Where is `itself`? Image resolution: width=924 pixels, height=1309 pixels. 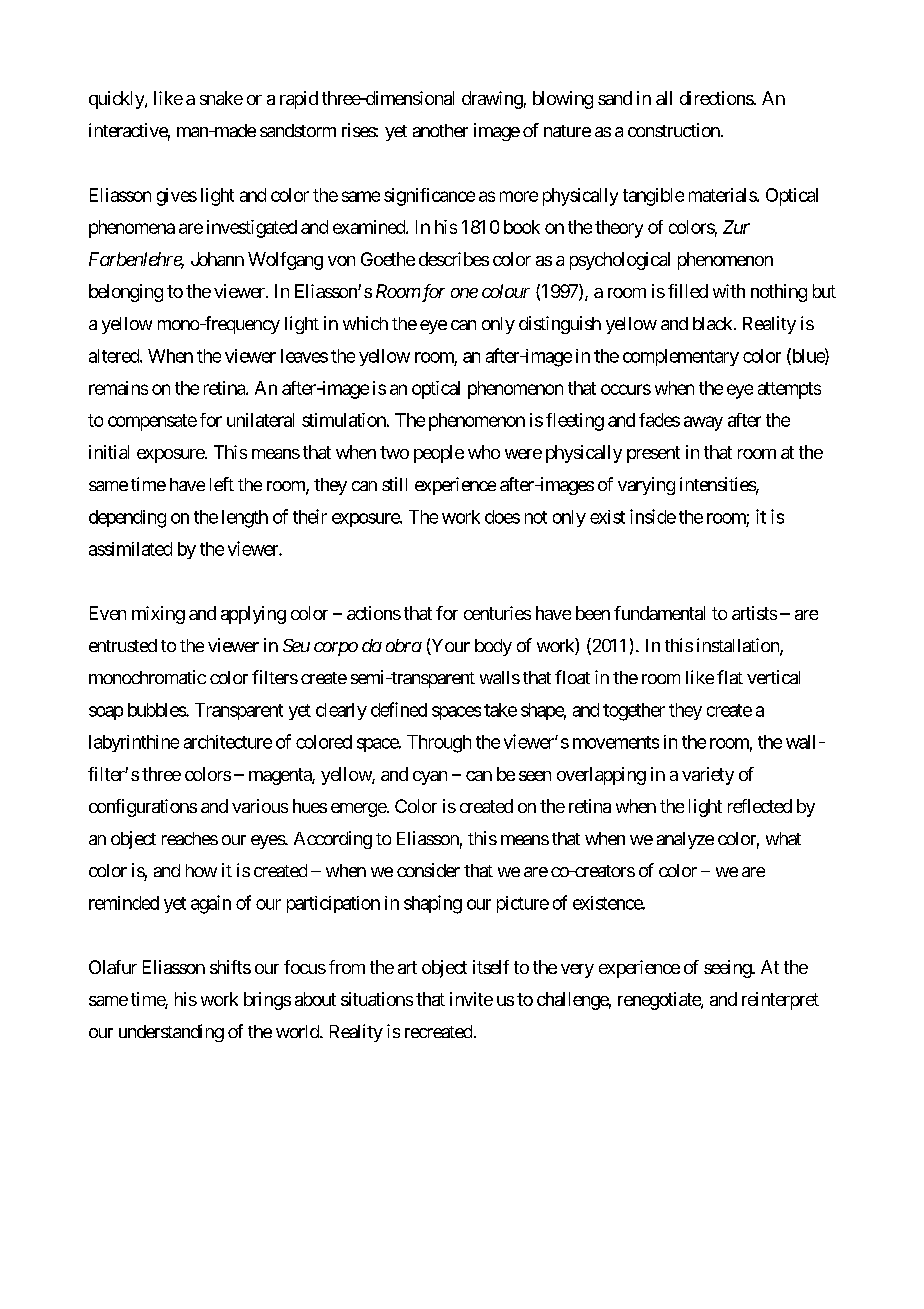 itself is located at coordinates (491, 967).
